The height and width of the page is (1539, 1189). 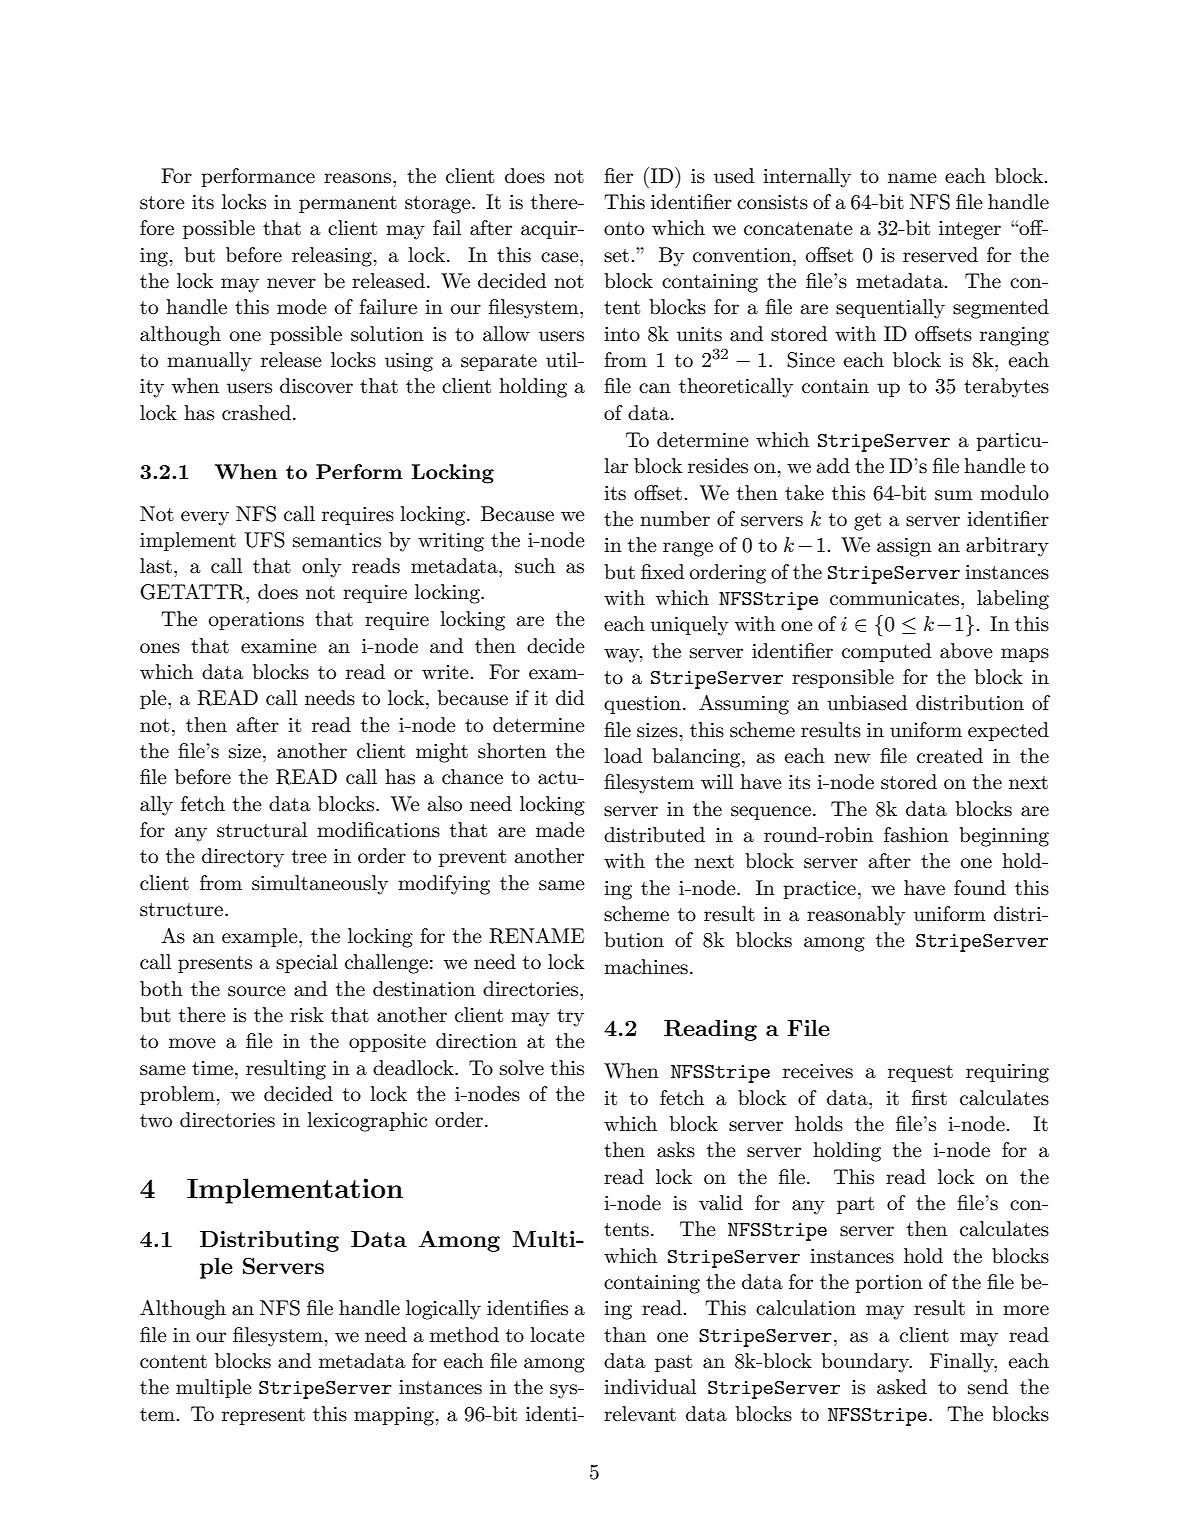 What do you see at coordinates (256, 621) in the page?
I see `operations` at bounding box center [256, 621].
